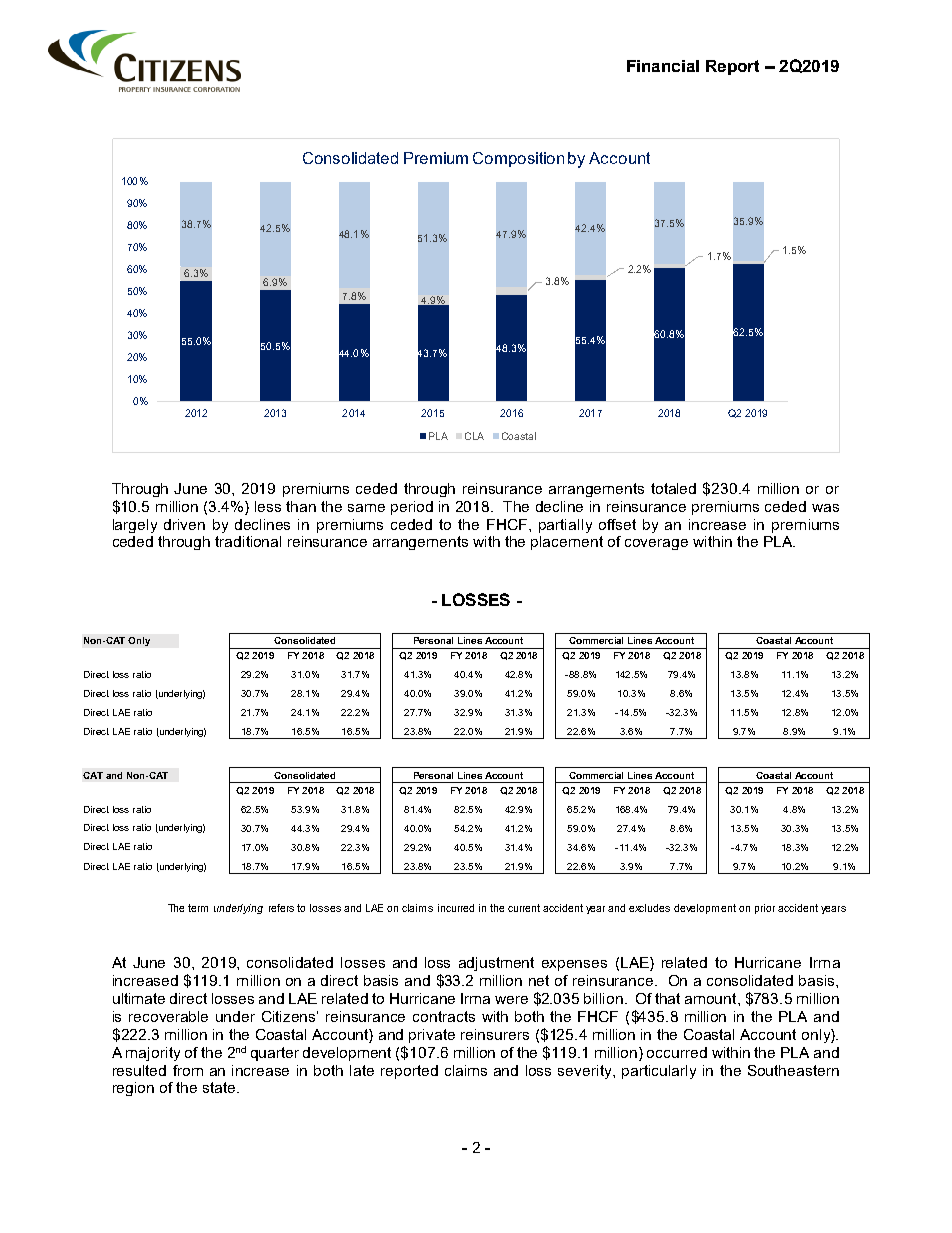 The height and width of the page is (1233, 952). Describe the element at coordinates (673, 488) in the page. I see `totaled` at that location.
